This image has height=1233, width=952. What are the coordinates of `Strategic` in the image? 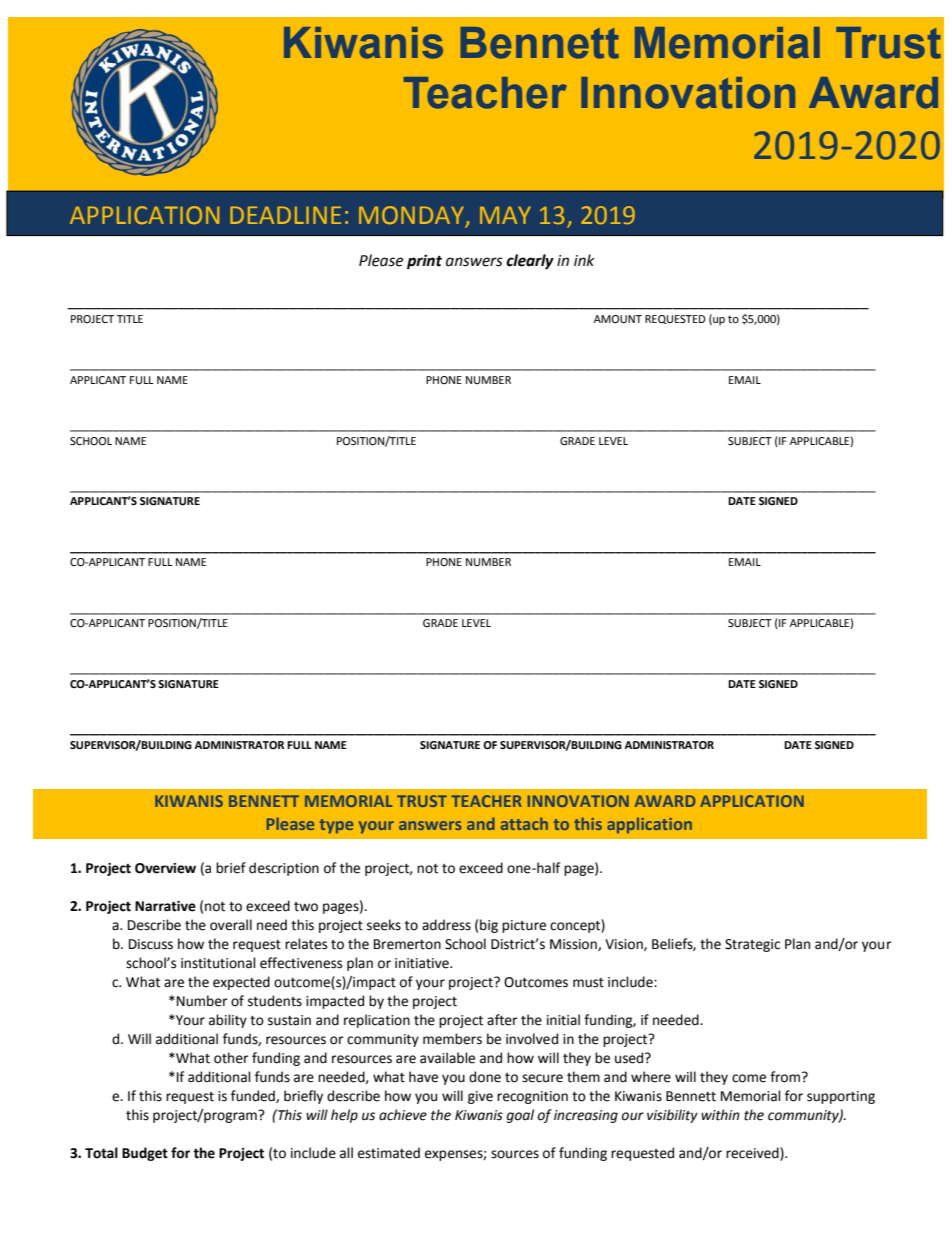 It's located at (752, 945).
